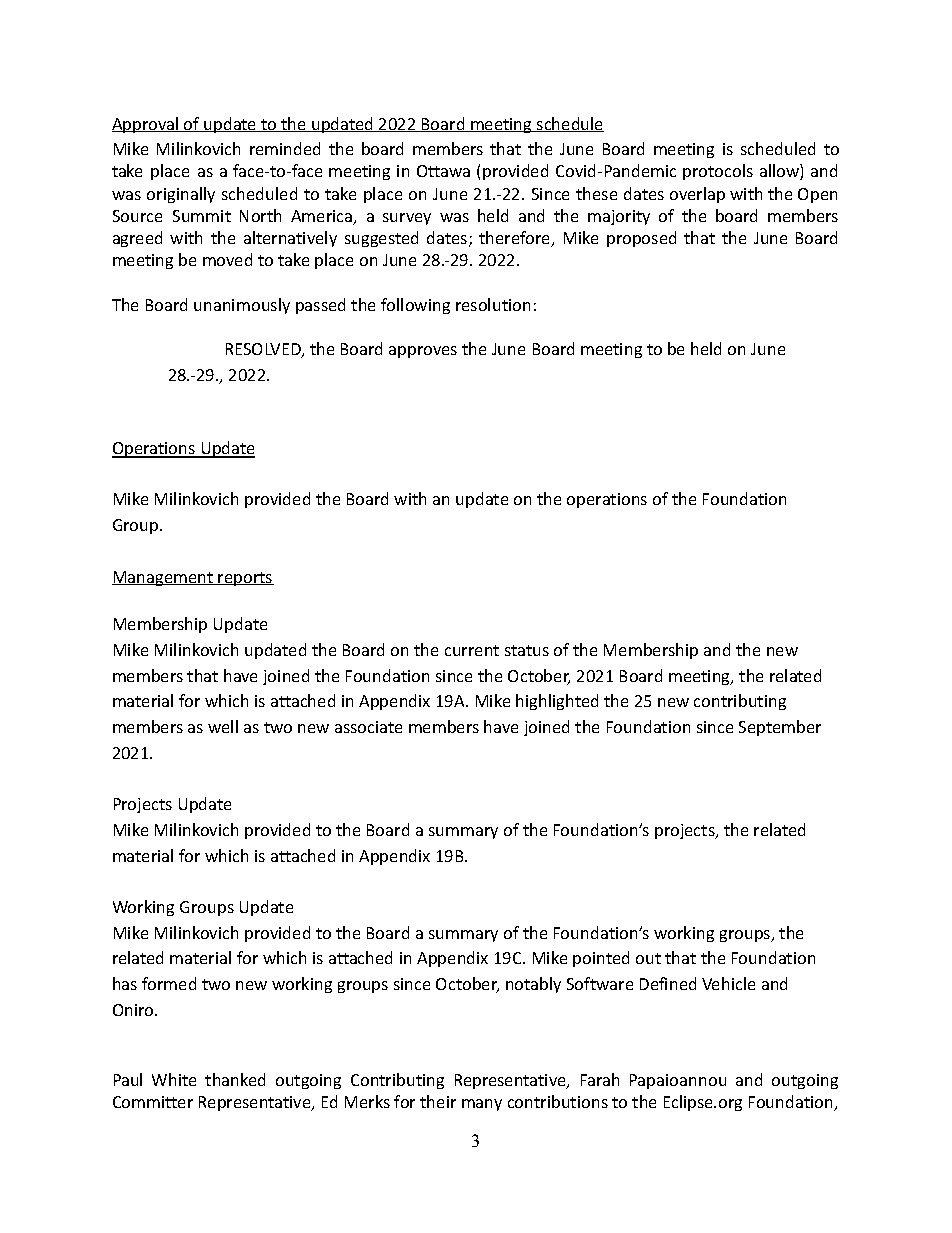  What do you see at coordinates (780, 728) in the screenshot?
I see `September` at bounding box center [780, 728].
